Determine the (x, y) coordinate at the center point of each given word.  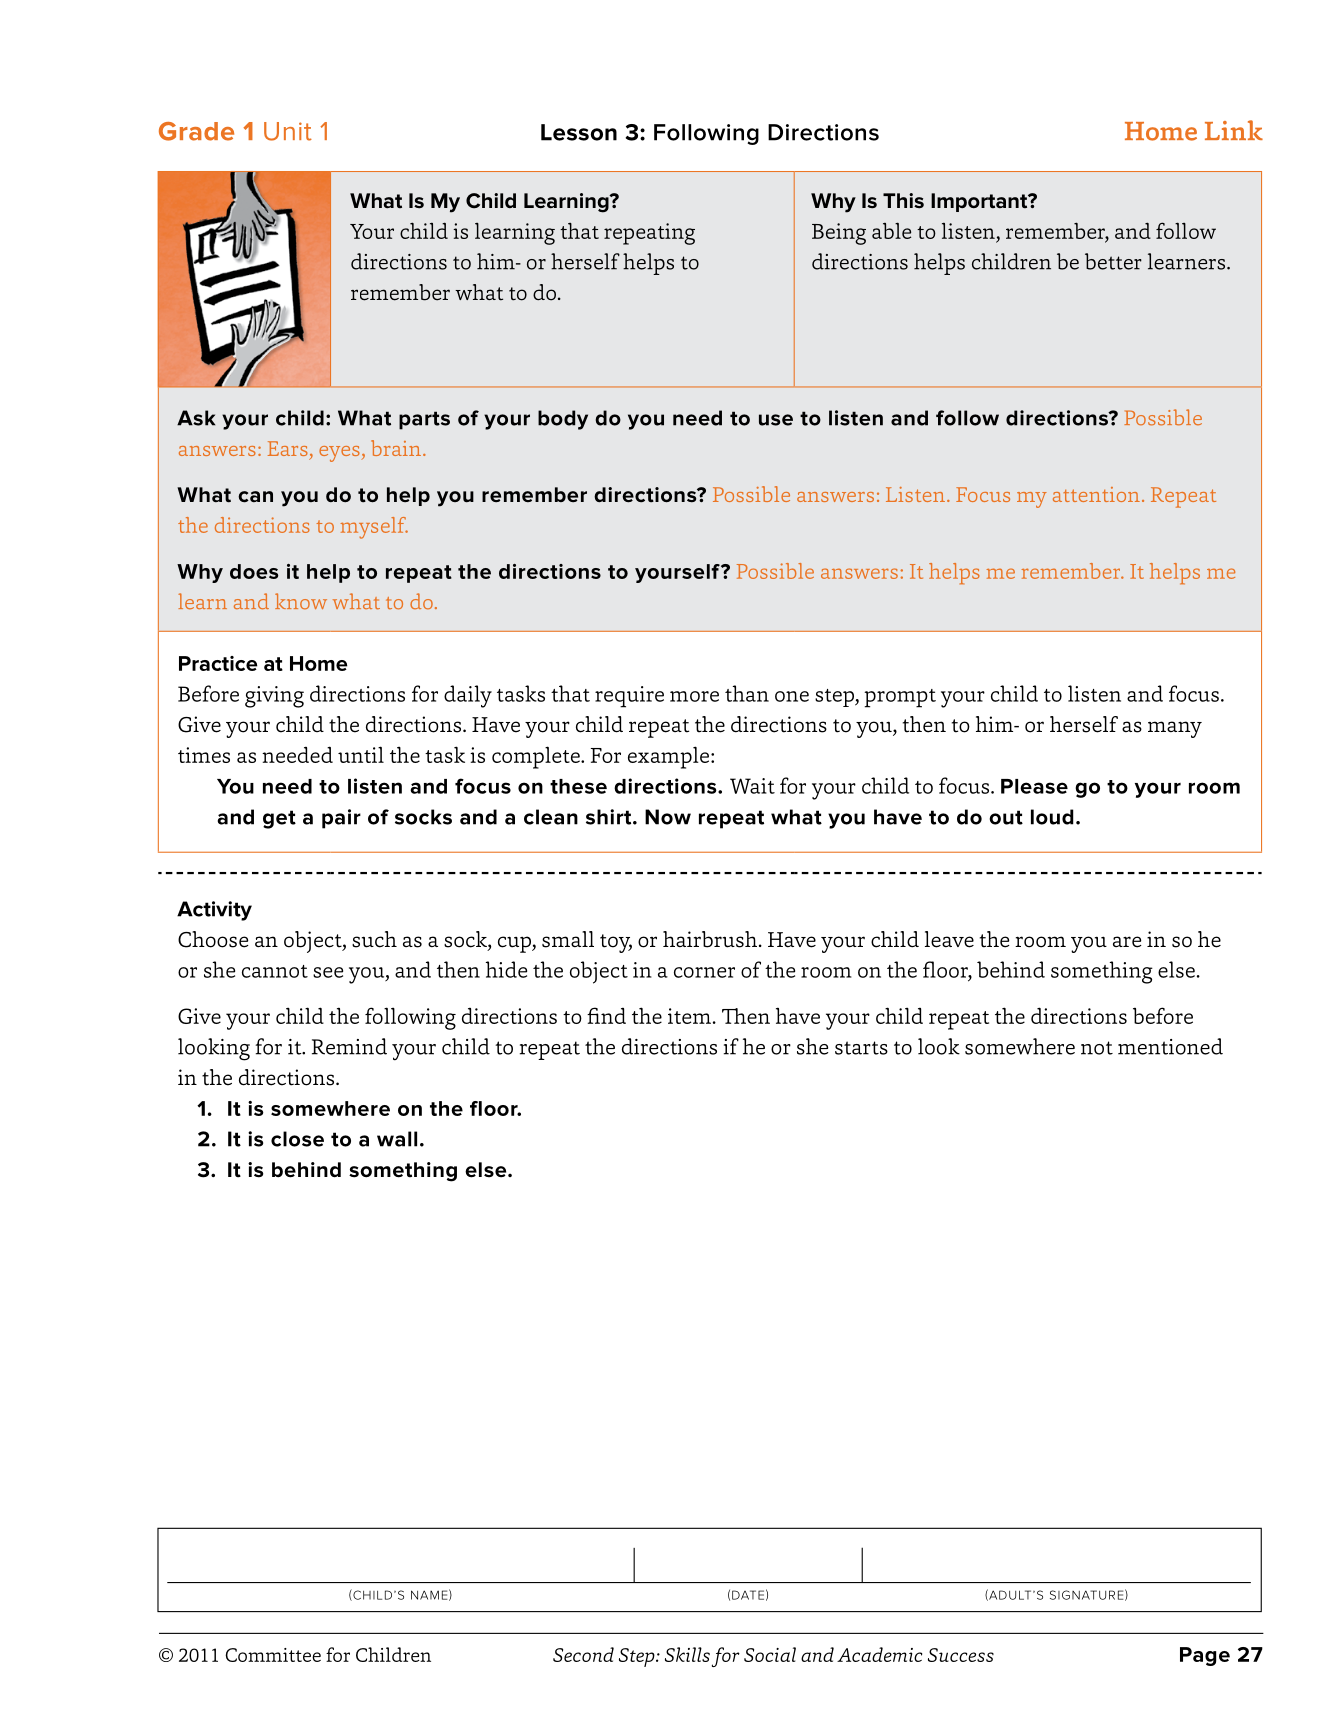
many (1175, 729)
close (297, 1139)
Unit (288, 131)
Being (839, 234)
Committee (273, 1655)
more (694, 696)
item (689, 1016)
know (301, 601)
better (1113, 261)
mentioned (1170, 1046)
